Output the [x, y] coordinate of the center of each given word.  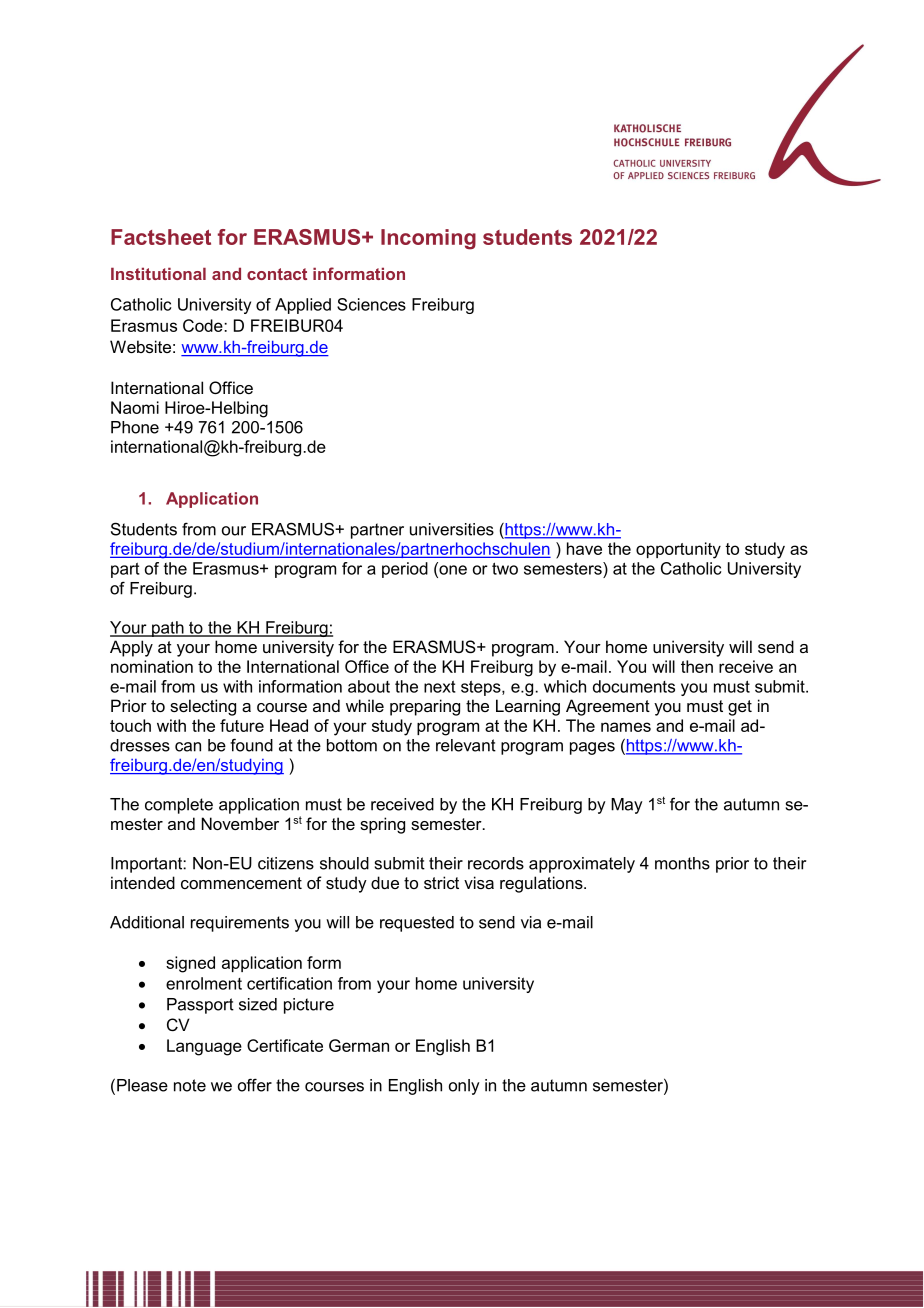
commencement [241, 883]
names [626, 727]
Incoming [428, 239]
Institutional [158, 273]
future [242, 725]
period [405, 570]
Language [204, 1047]
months [682, 863]
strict [441, 882]
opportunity [678, 550]
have [584, 548]
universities [452, 529]
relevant [466, 745]
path [168, 629]
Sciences [371, 304]
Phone [135, 427]
